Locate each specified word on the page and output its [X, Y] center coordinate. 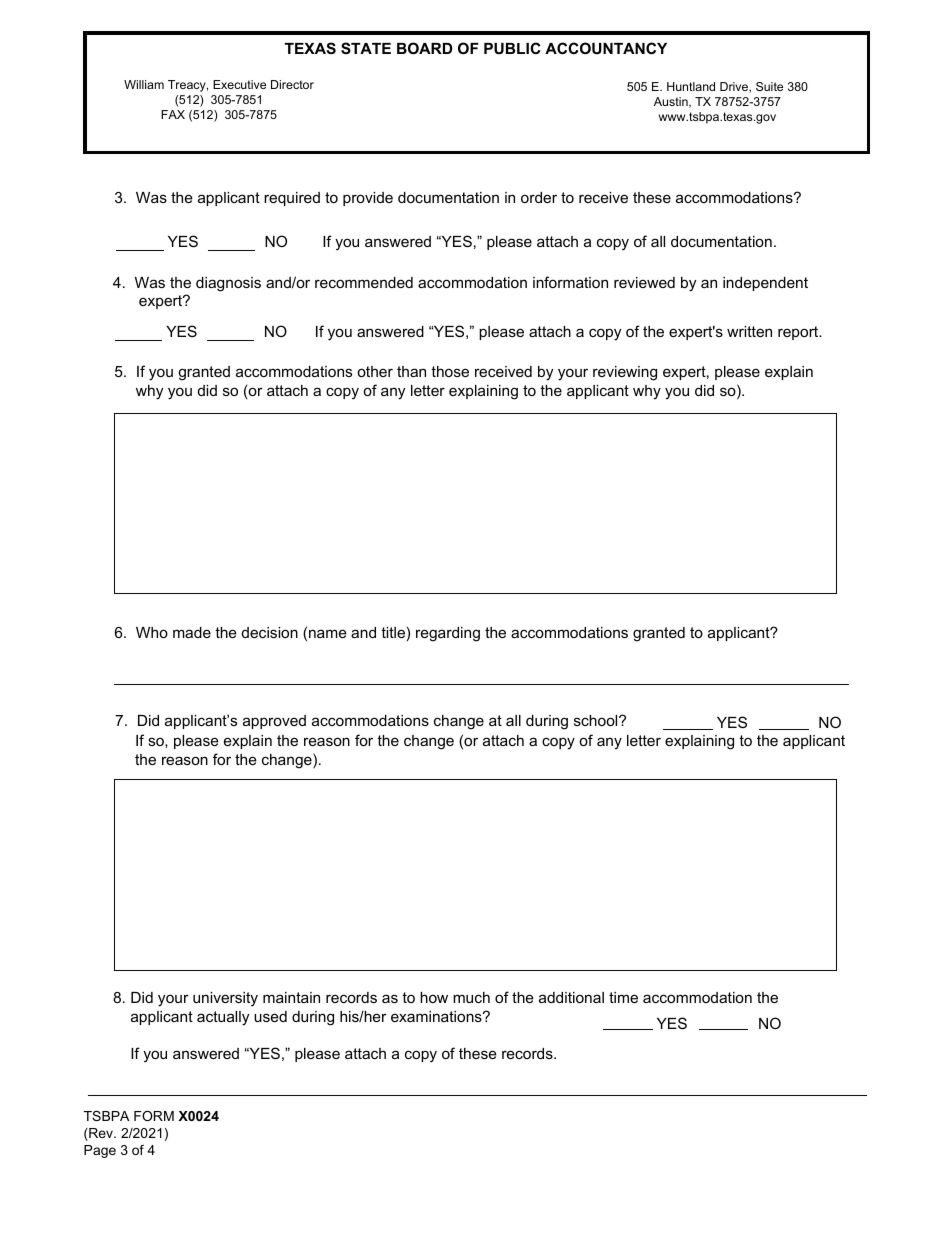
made [192, 632]
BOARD [425, 48]
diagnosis [228, 284]
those [450, 371]
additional [571, 997]
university [225, 999]
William [144, 84]
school [597, 720]
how [434, 997]
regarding [448, 634]
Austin [672, 102]
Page [100, 1151]
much [471, 997]
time [623, 997]
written [749, 331]
